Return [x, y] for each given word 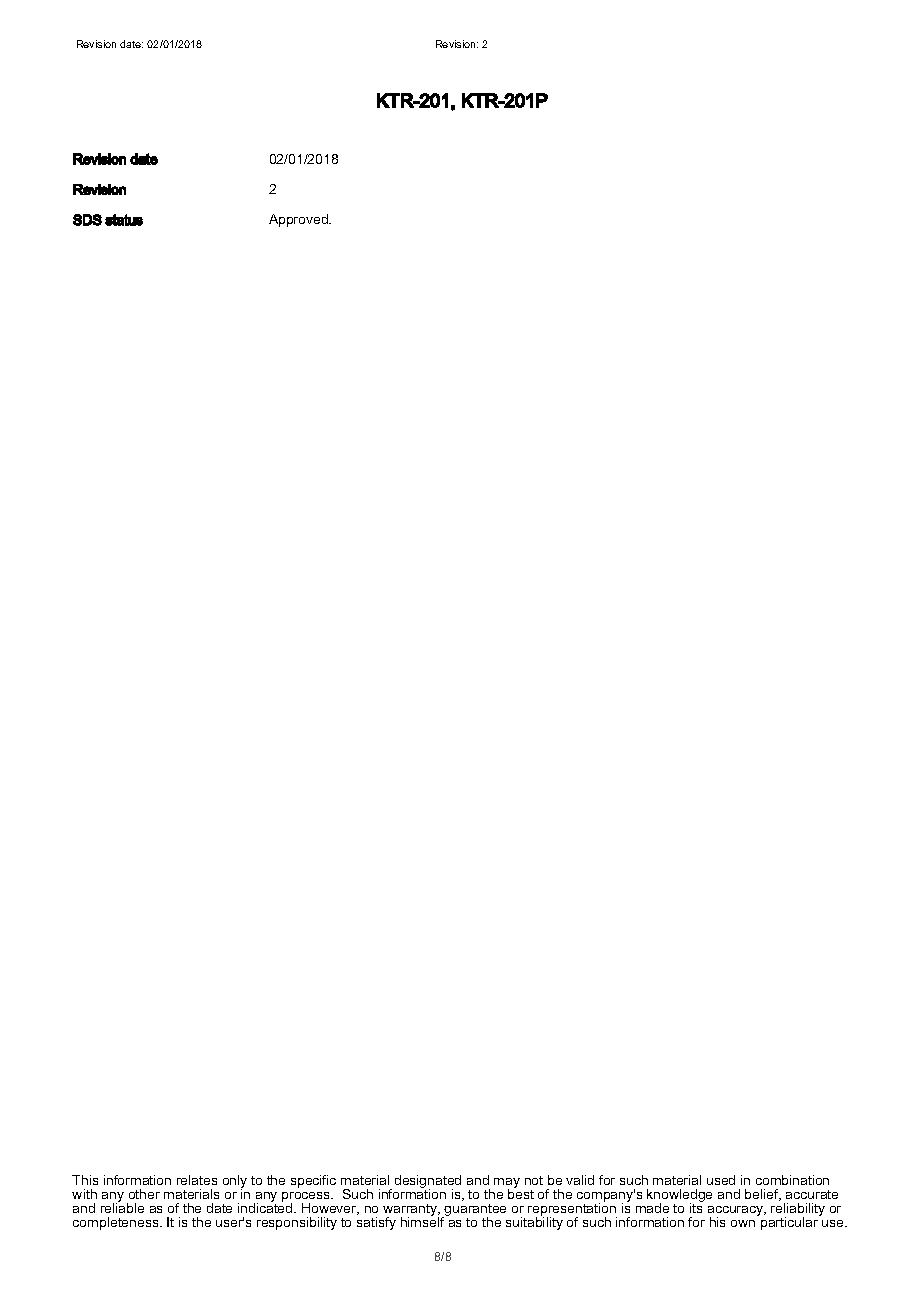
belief [763, 1195]
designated [428, 1183]
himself [424, 1220]
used [721, 1180]
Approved [299, 220]
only [235, 1182]
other [144, 1194]
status [124, 220]
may [507, 1184]
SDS [87, 220]
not [534, 1180]
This [85, 1180]
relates [197, 1180]
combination [792, 1180]
